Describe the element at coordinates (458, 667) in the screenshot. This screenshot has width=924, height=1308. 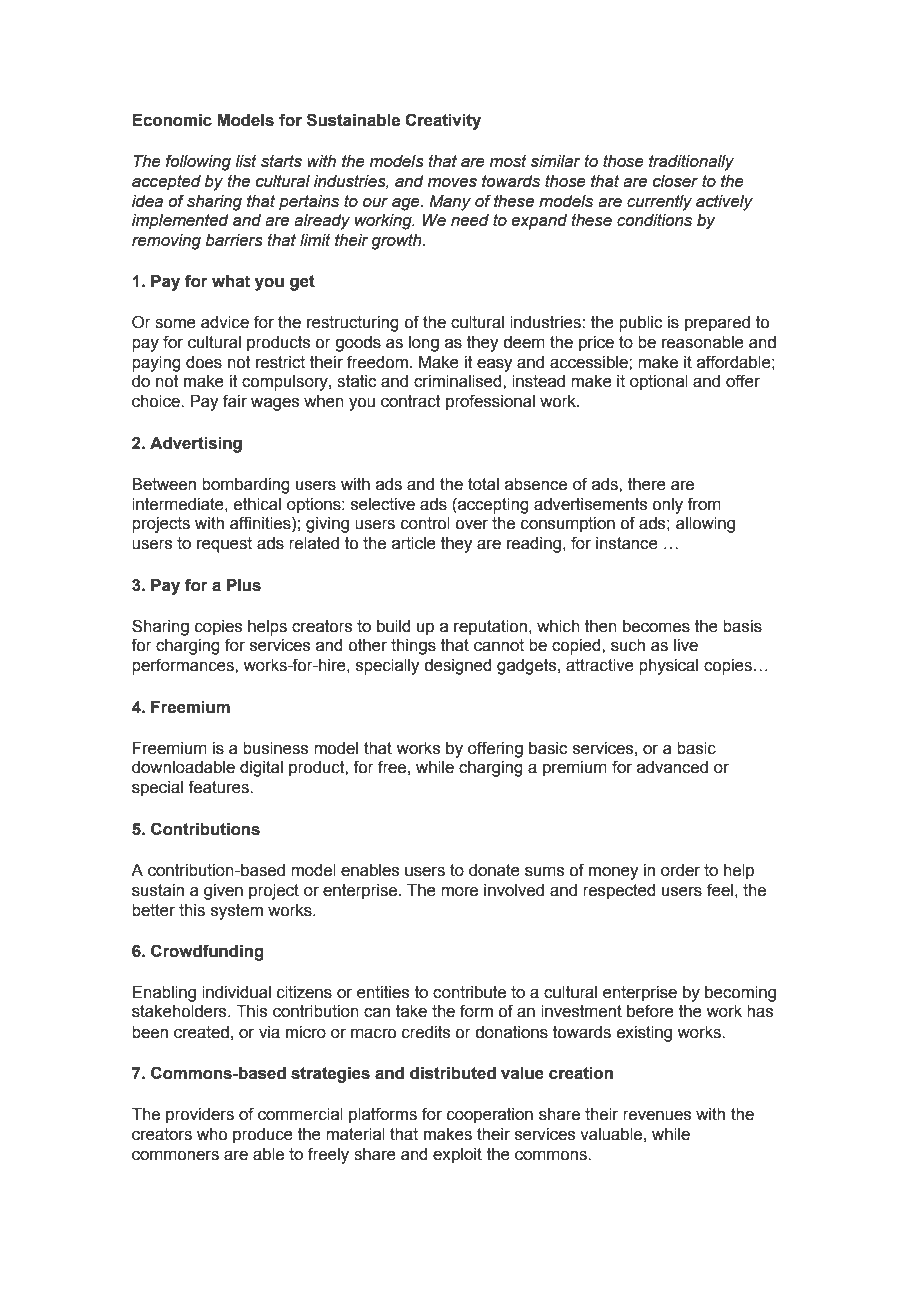
I see `designed` at that location.
